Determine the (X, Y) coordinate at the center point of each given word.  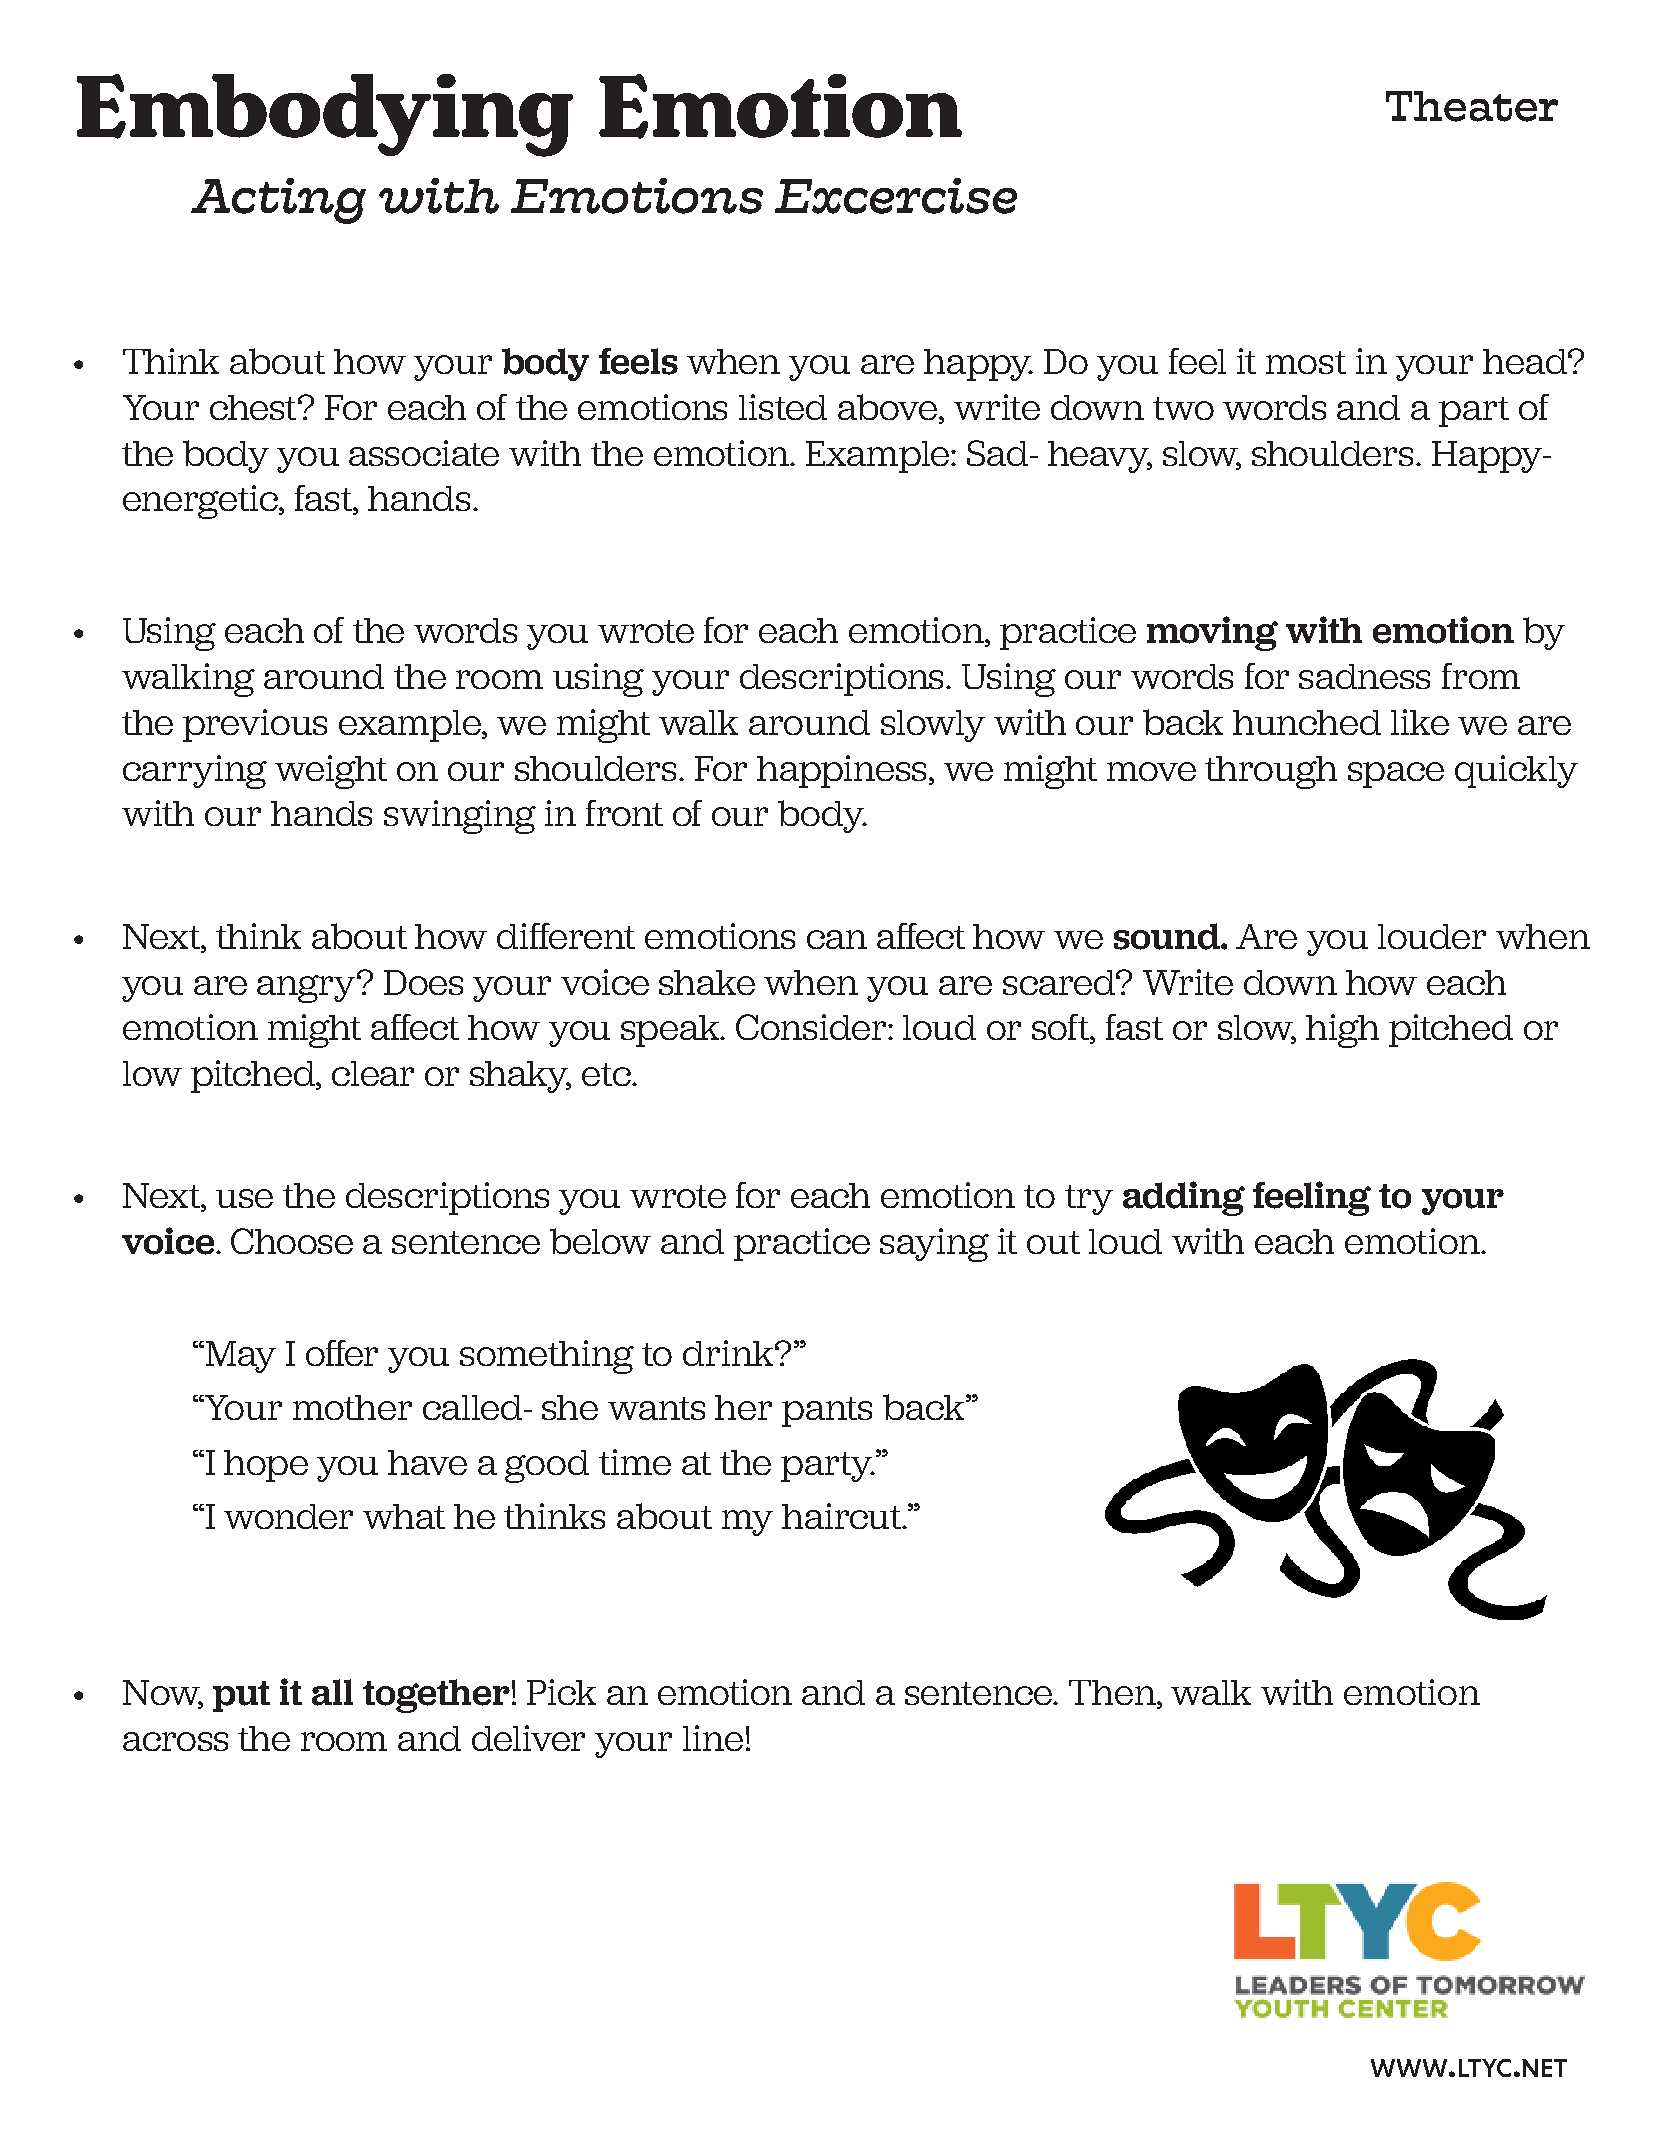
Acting (278, 201)
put (241, 1696)
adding (1184, 1198)
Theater (1472, 106)
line (713, 1738)
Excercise (896, 196)
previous (255, 725)
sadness (1364, 676)
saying (934, 1245)
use (244, 1198)
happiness (843, 771)
